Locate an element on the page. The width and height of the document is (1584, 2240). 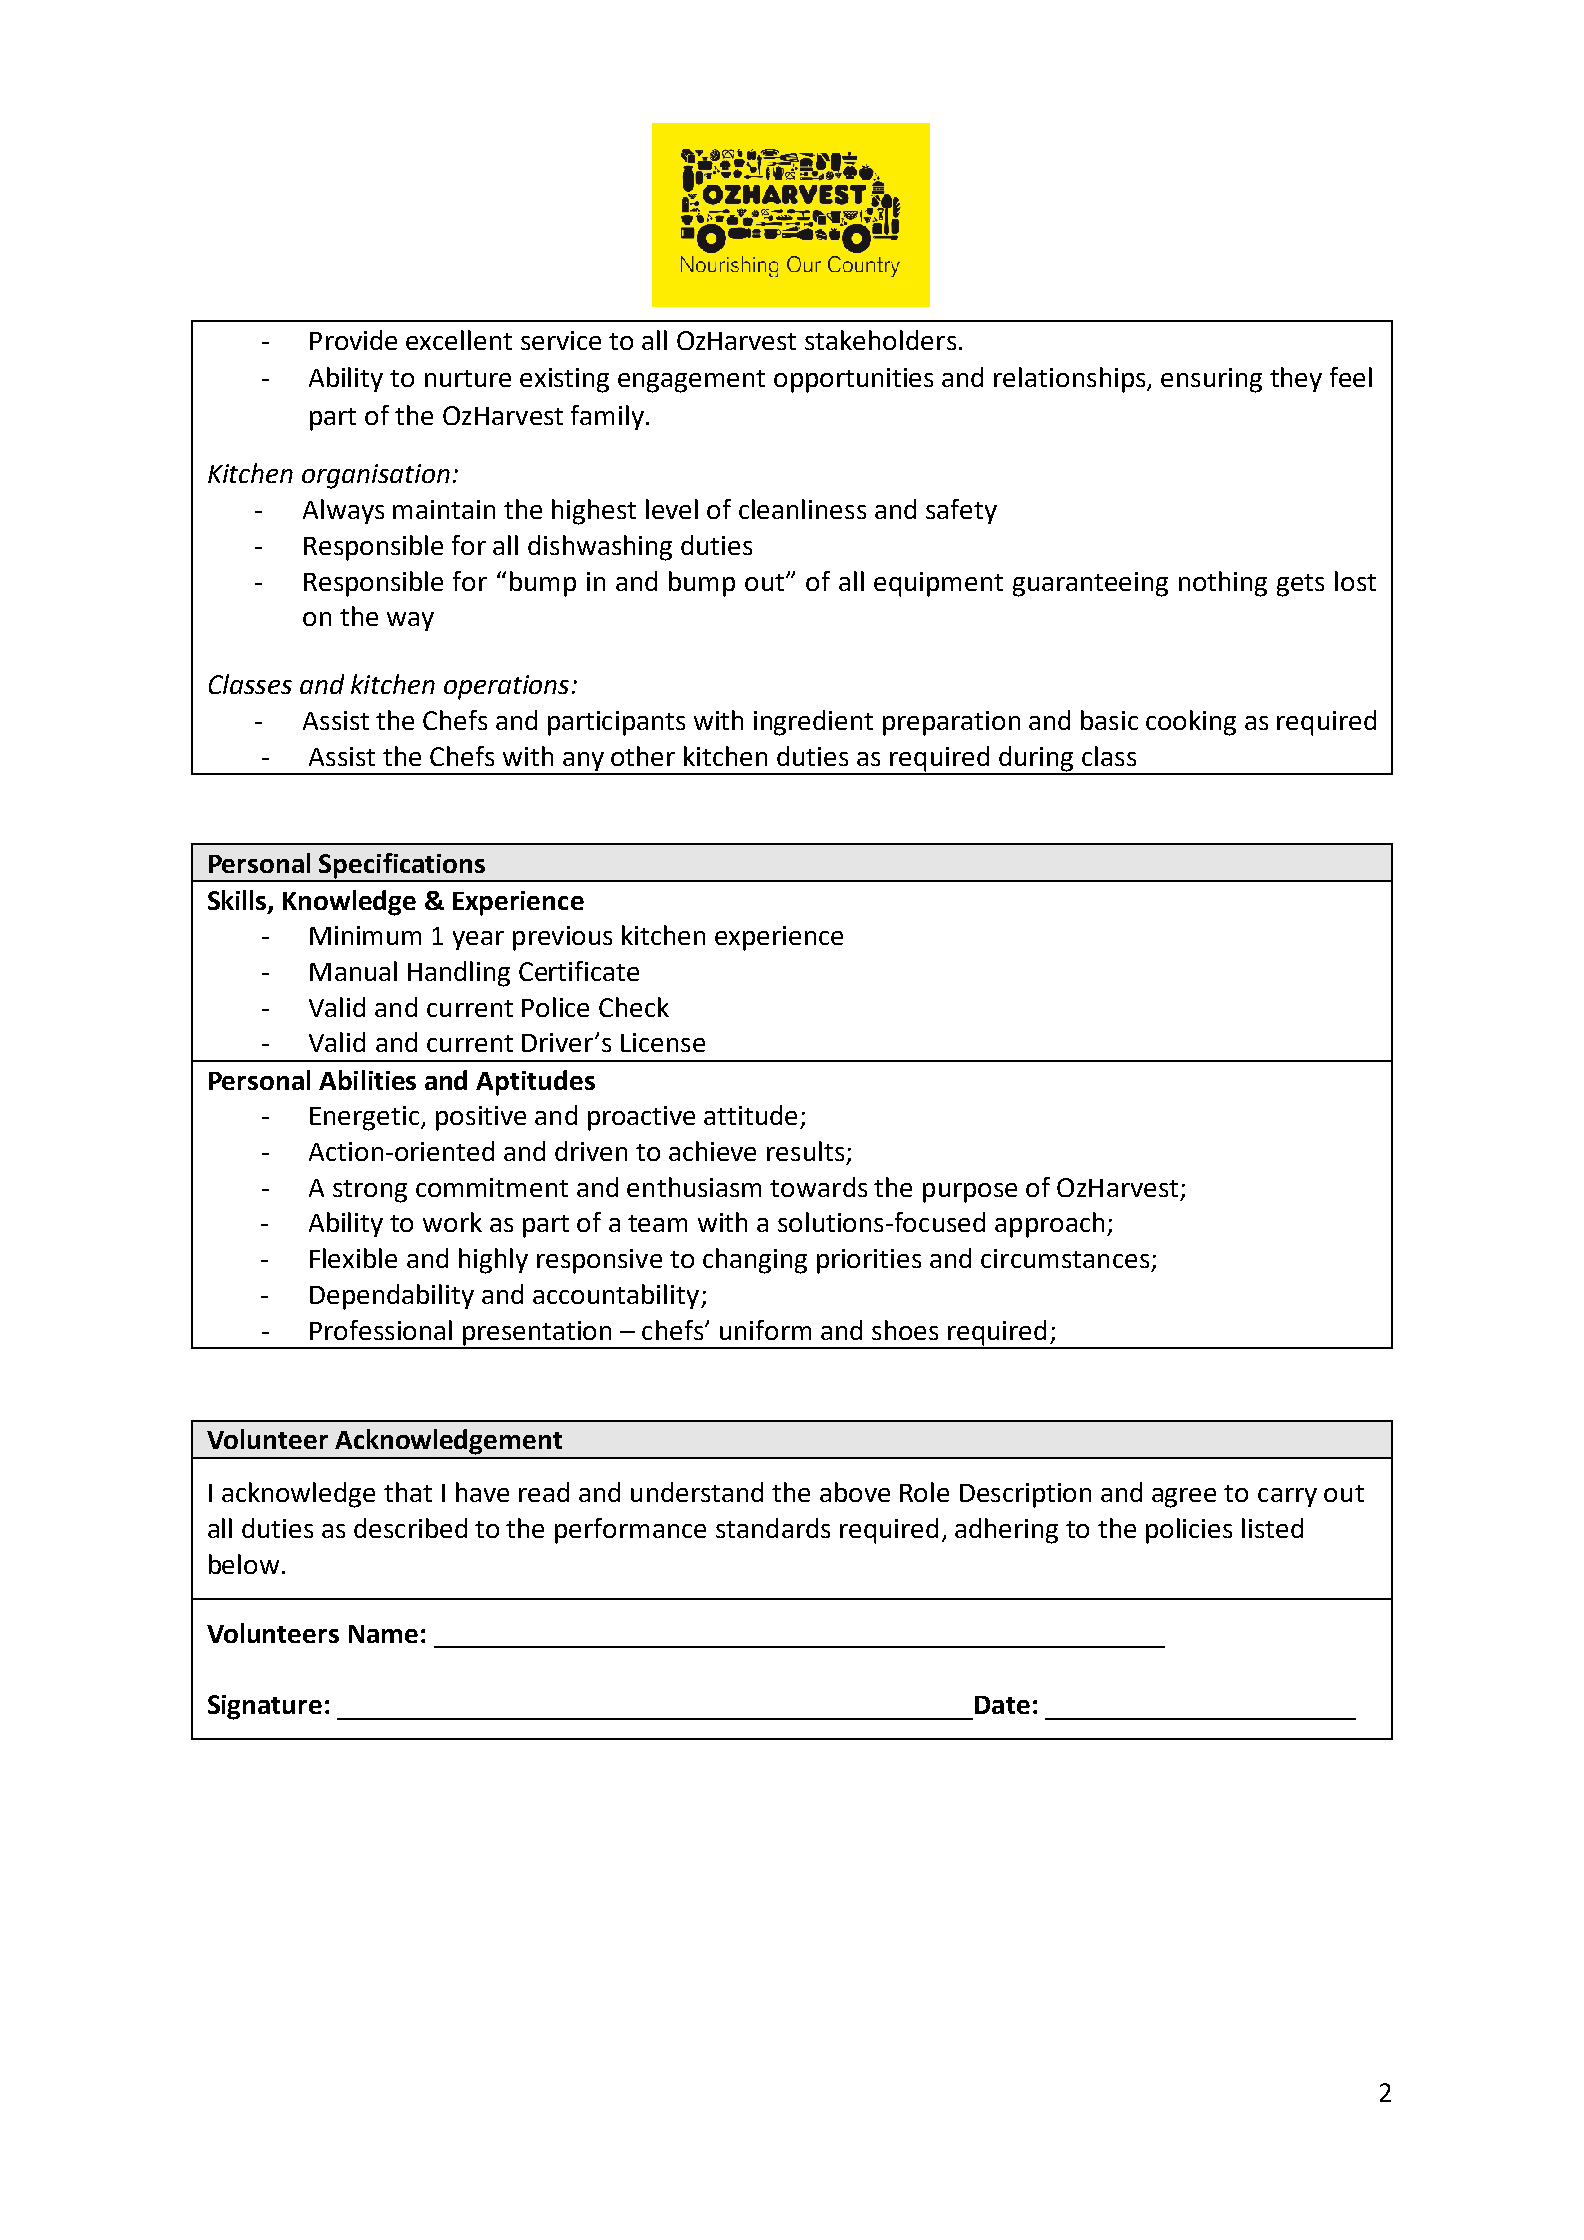
opportunities is located at coordinates (853, 380).
